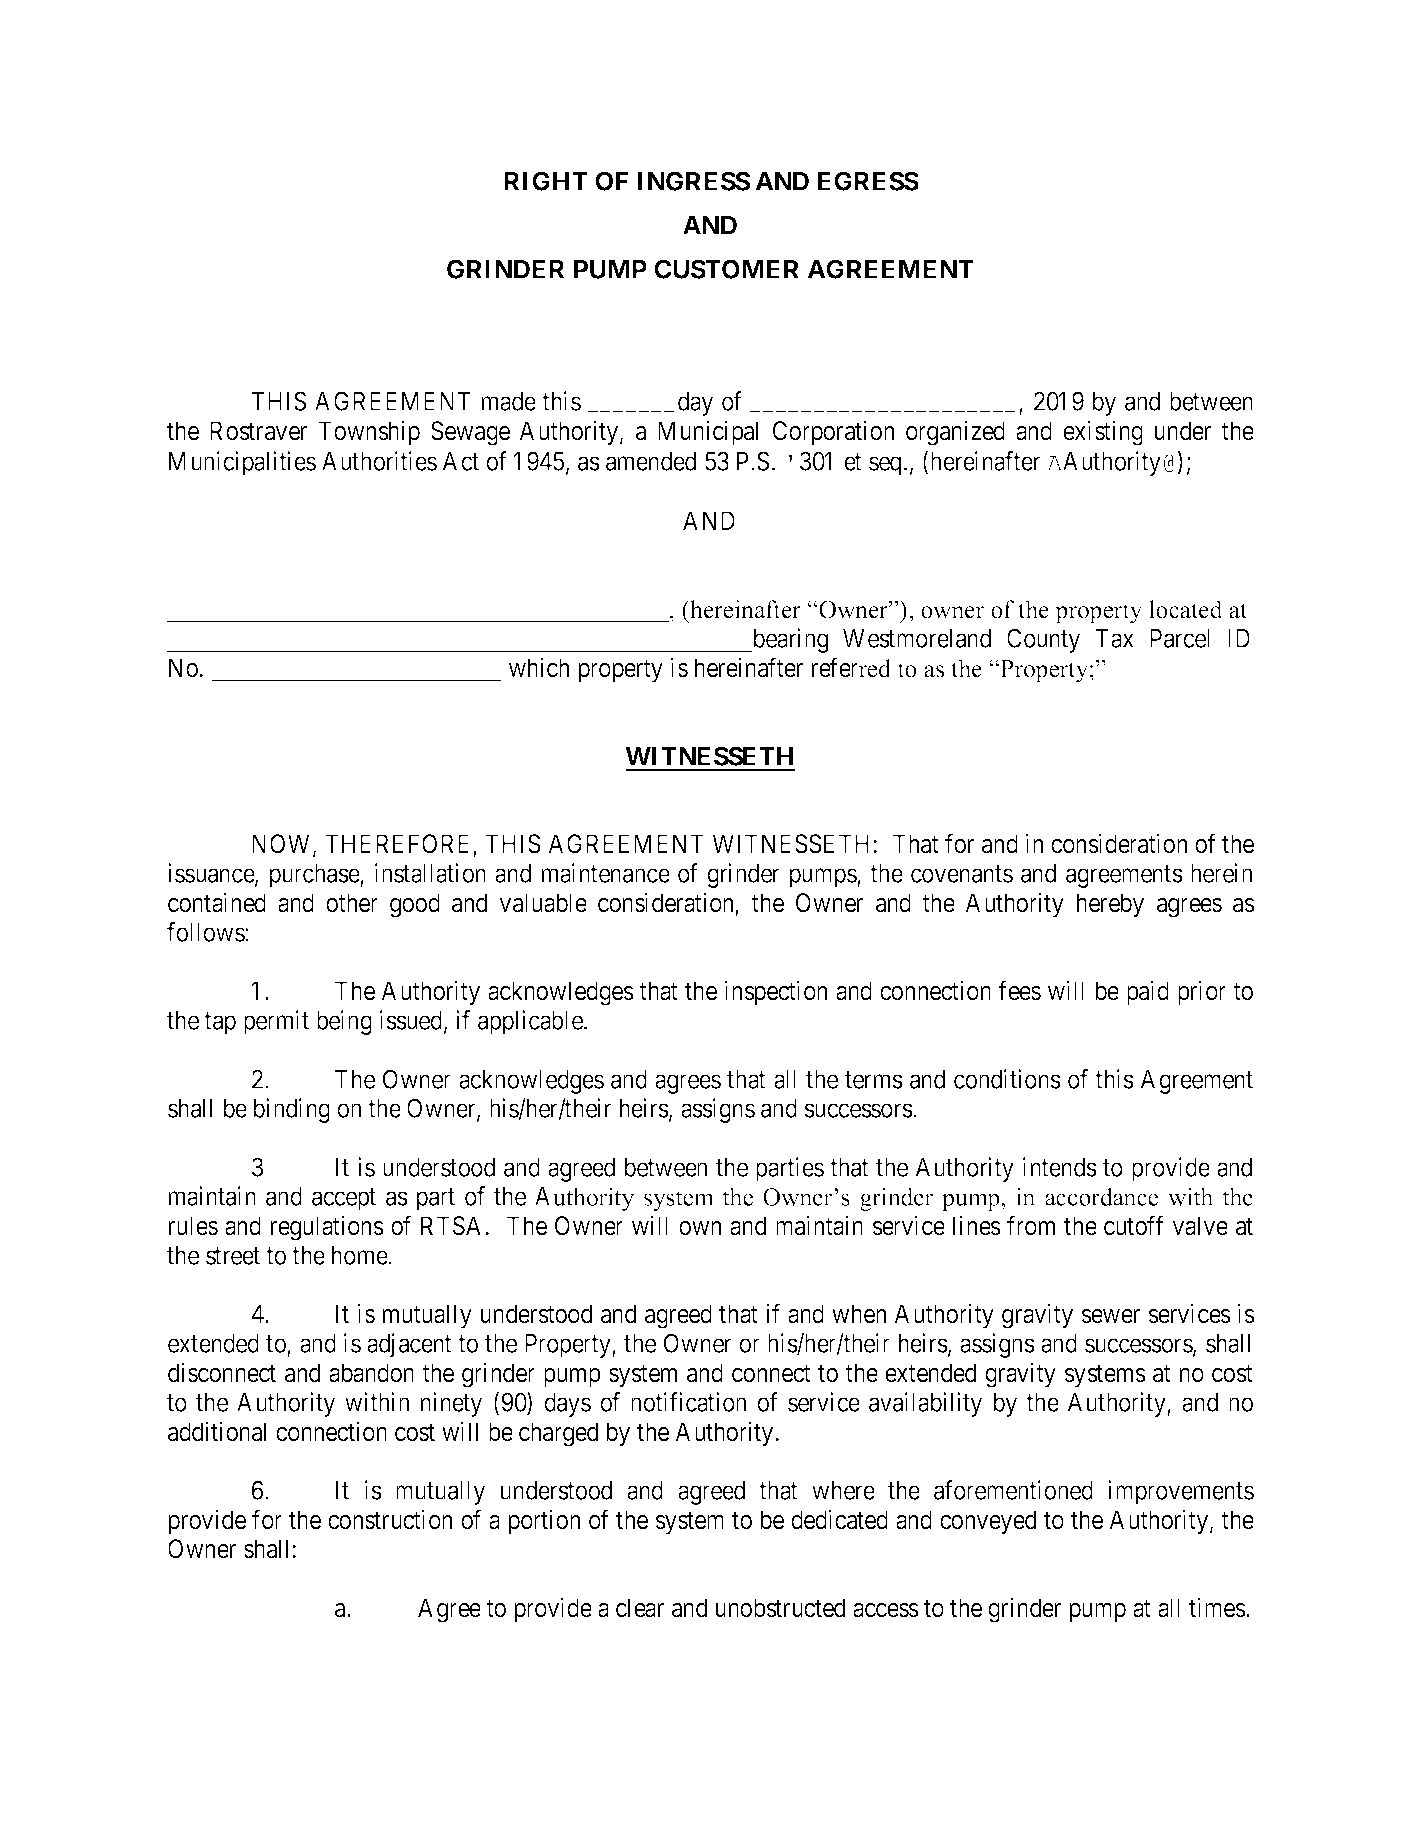 This screenshot has width=1421, height=1839. Describe the element at coordinates (1060, 1167) in the screenshot. I see `intends` at that location.
